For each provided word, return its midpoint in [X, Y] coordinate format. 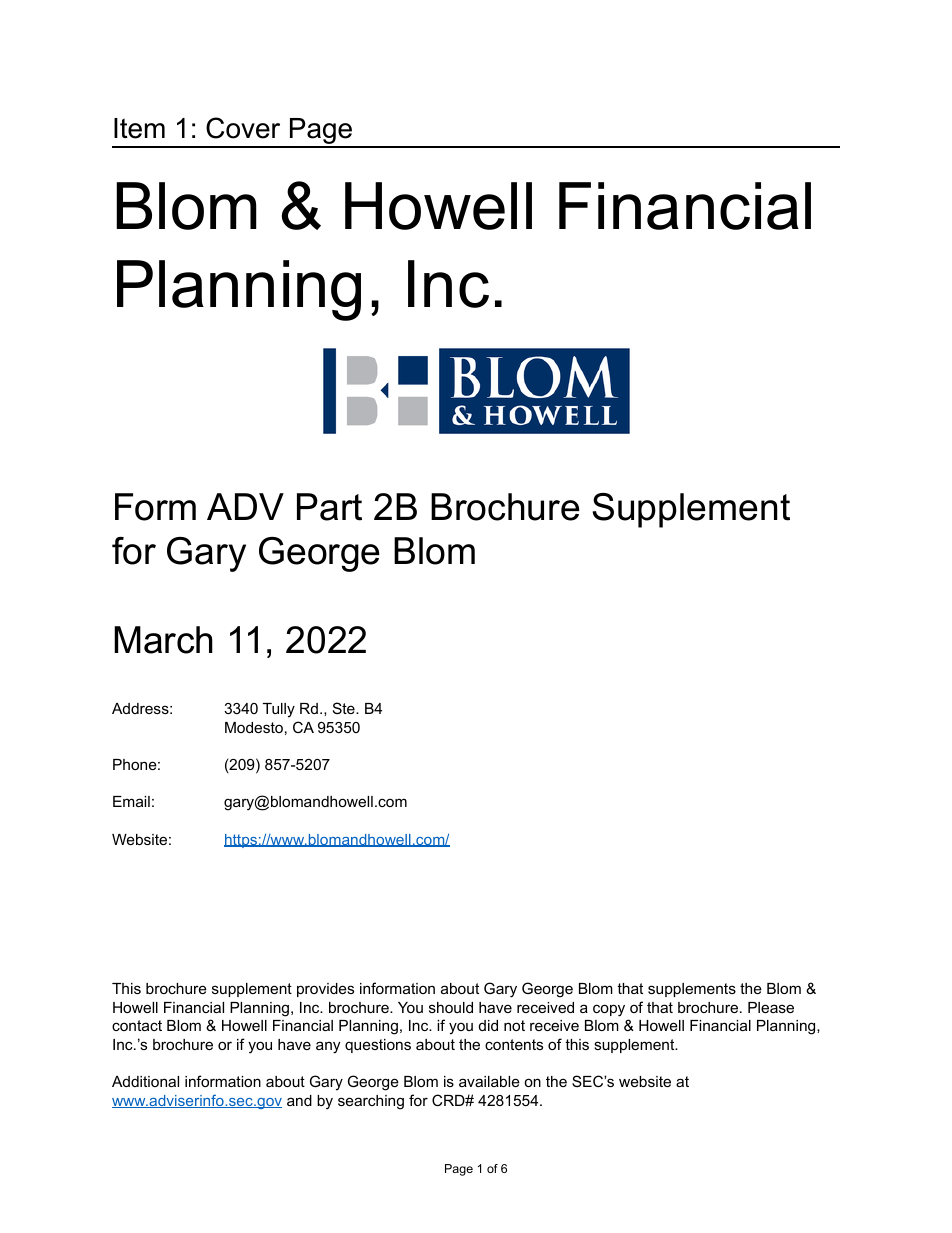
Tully [279, 710]
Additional [145, 1081]
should [451, 1007]
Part [329, 507]
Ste [345, 708]
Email [131, 801]
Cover [243, 128]
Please [771, 1007]
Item [139, 128]
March [163, 640]
